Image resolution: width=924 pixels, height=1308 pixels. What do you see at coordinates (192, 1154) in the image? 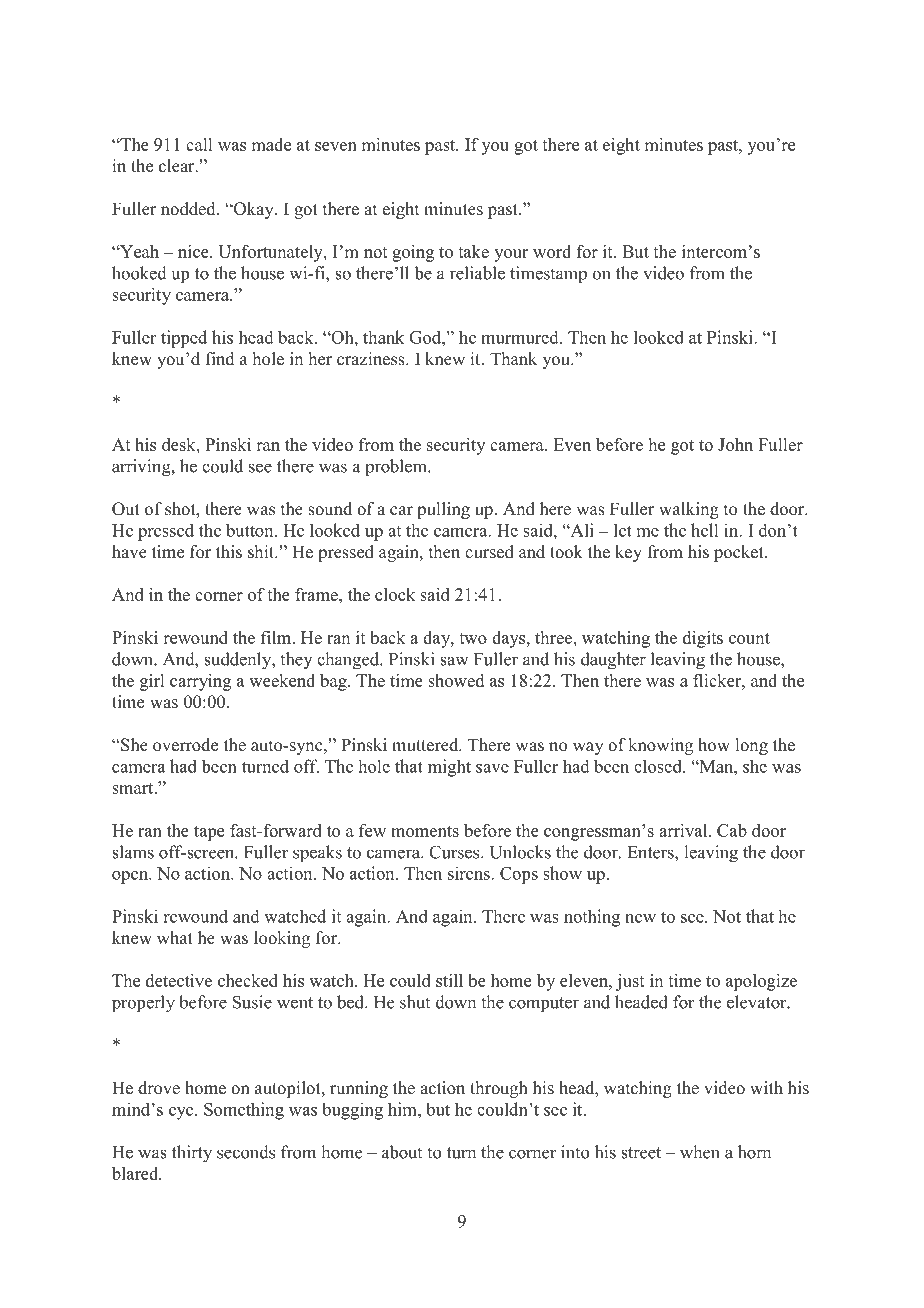
I see `thirty` at bounding box center [192, 1154].
